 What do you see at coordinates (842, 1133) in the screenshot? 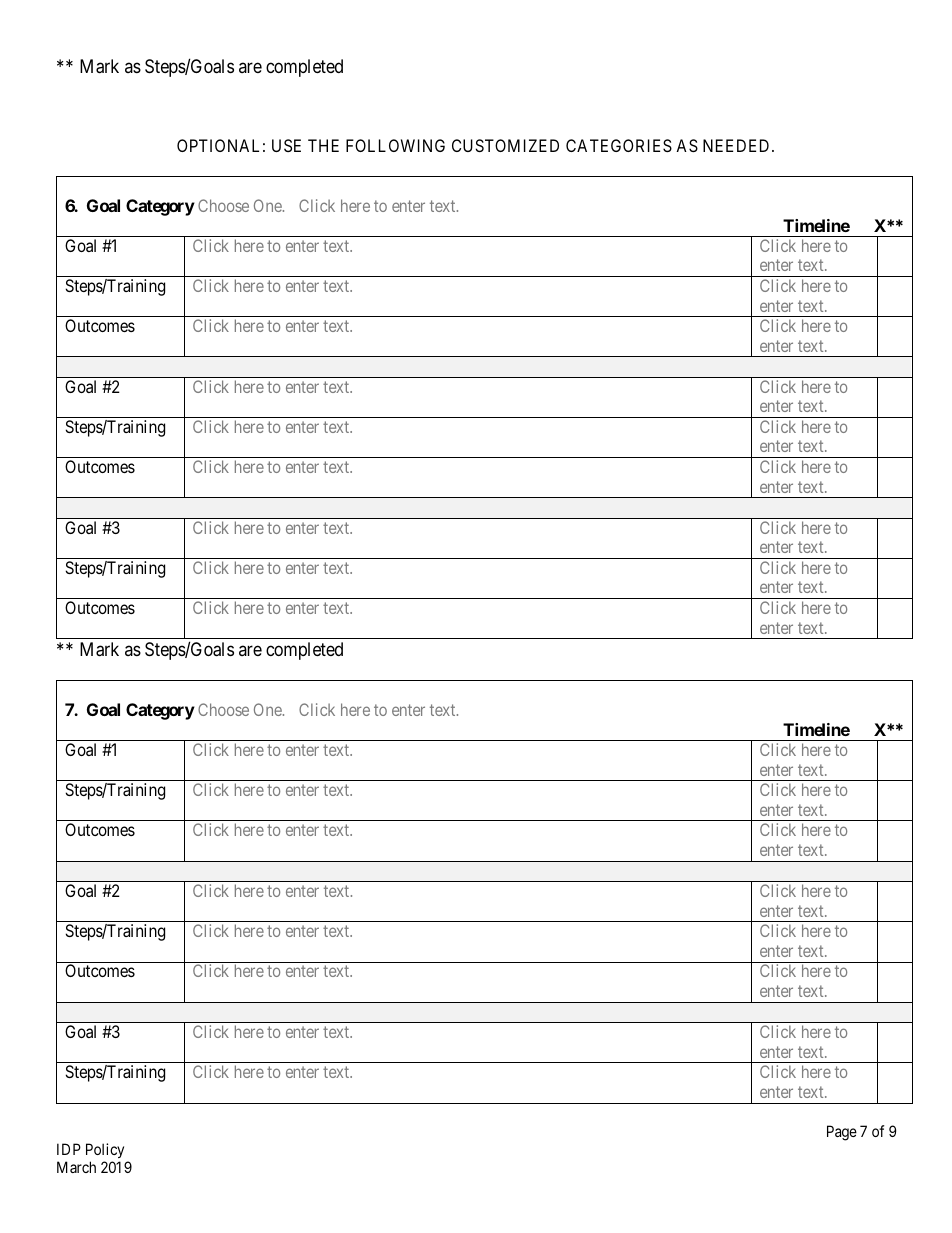
I see `Page` at bounding box center [842, 1133].
